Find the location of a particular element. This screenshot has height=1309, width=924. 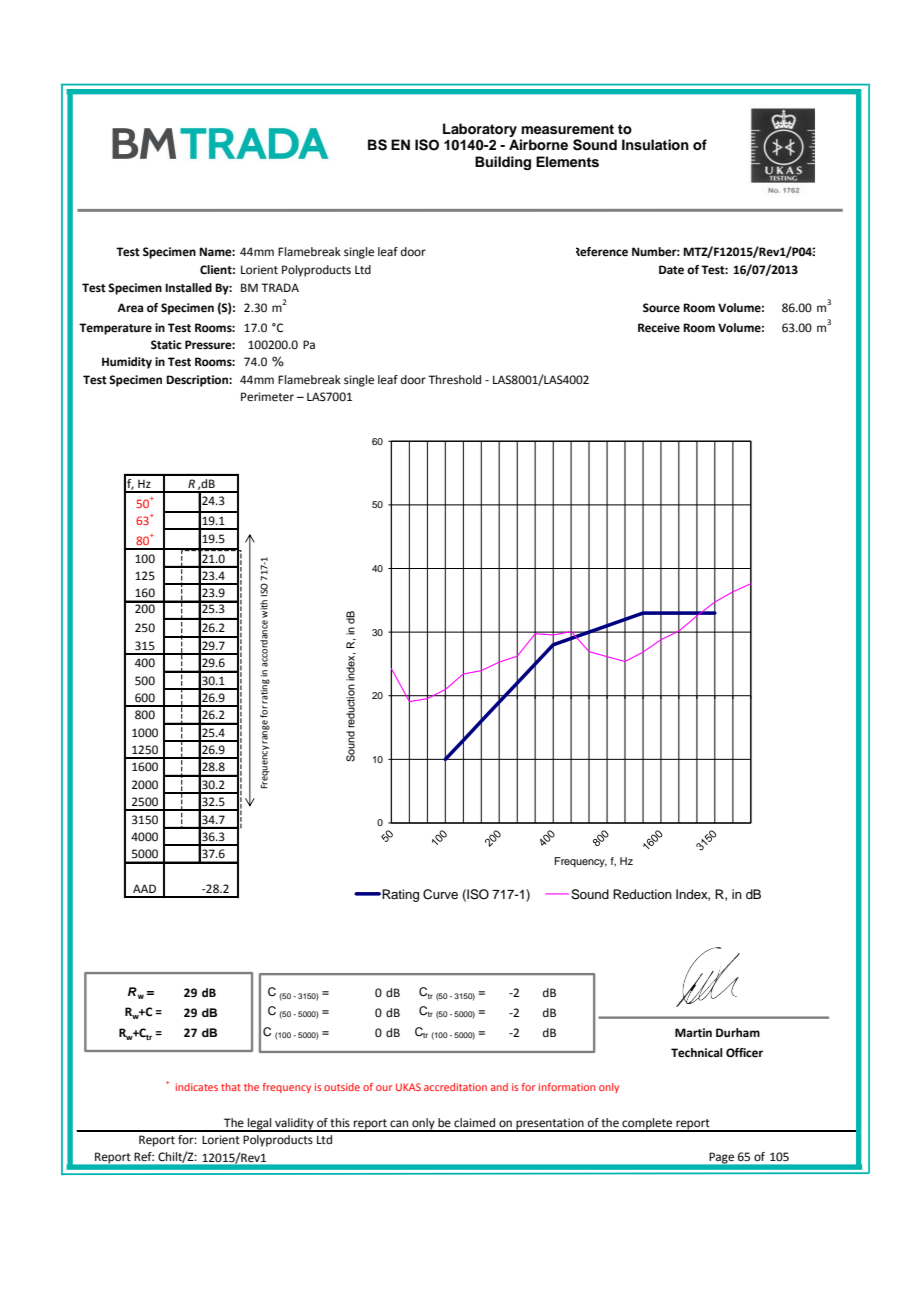

Insulation is located at coordinates (655, 145).
